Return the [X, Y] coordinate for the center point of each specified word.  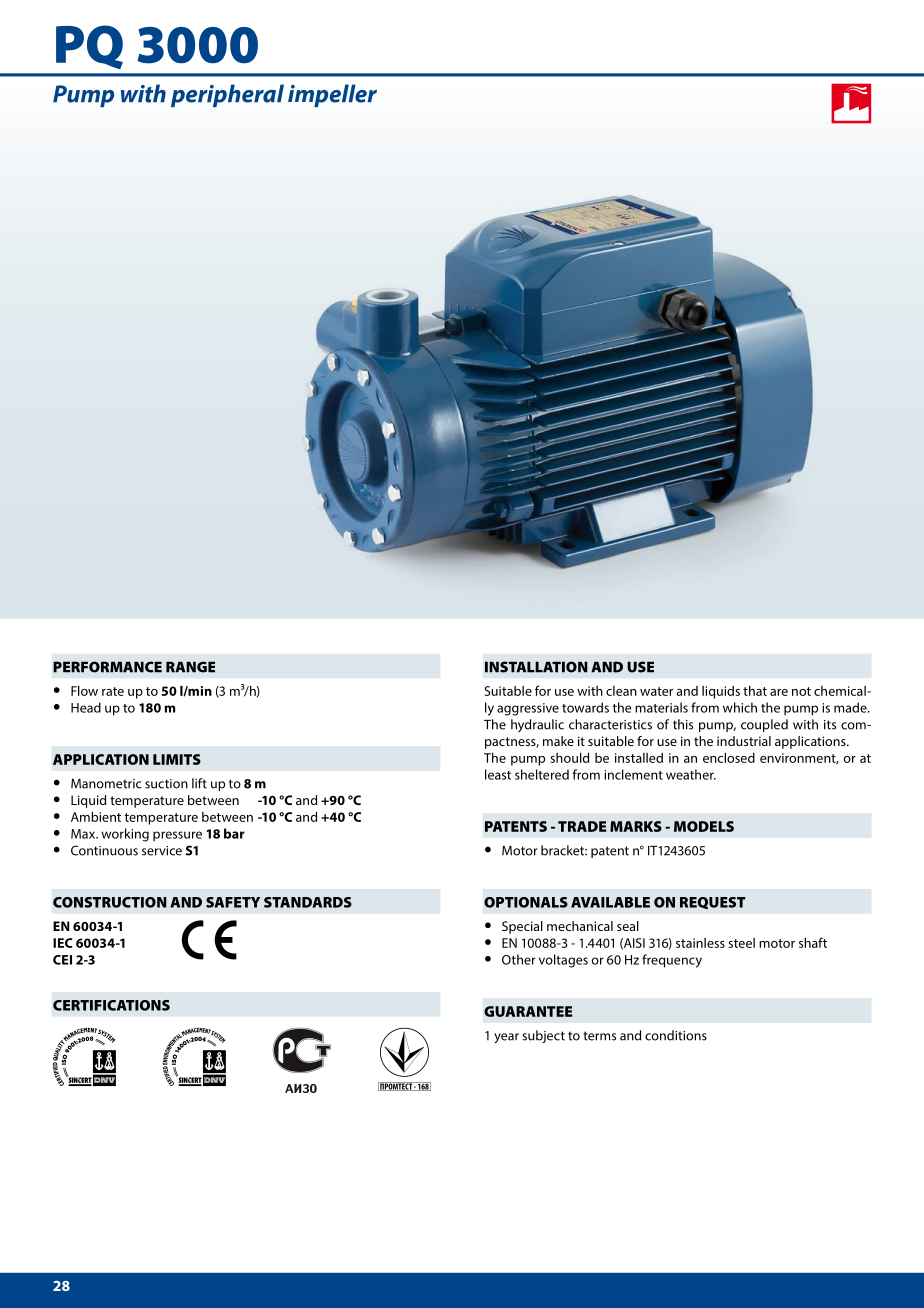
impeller [332, 95]
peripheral [227, 95]
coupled [764, 725]
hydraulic [537, 725]
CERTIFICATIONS [111, 1005]
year [506, 1038]
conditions [676, 1035]
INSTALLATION [536, 667]
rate [113, 691]
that [755, 691]
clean [621, 691]
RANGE [190, 667]
